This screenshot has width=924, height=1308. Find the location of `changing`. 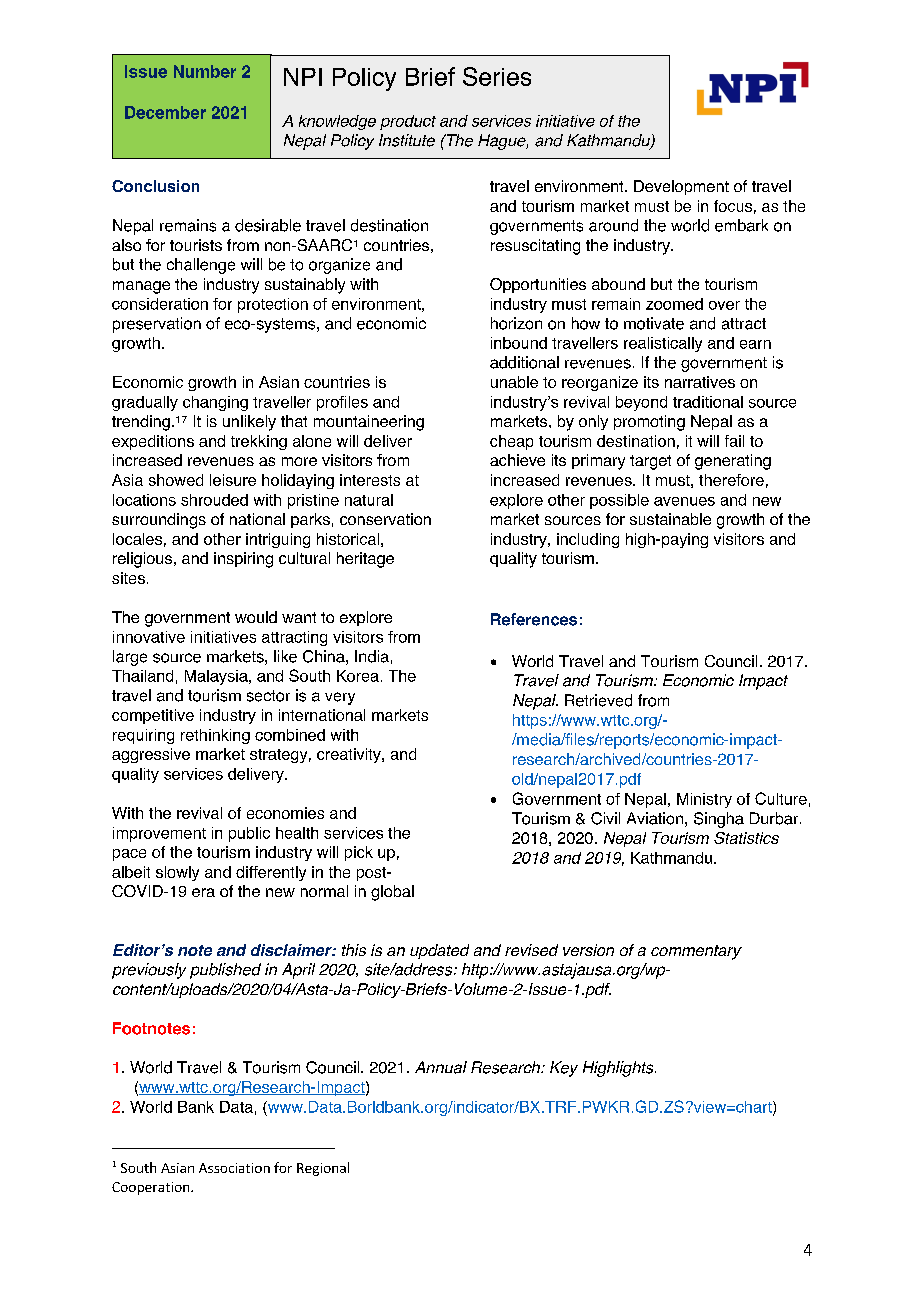

changing is located at coordinates (215, 403).
